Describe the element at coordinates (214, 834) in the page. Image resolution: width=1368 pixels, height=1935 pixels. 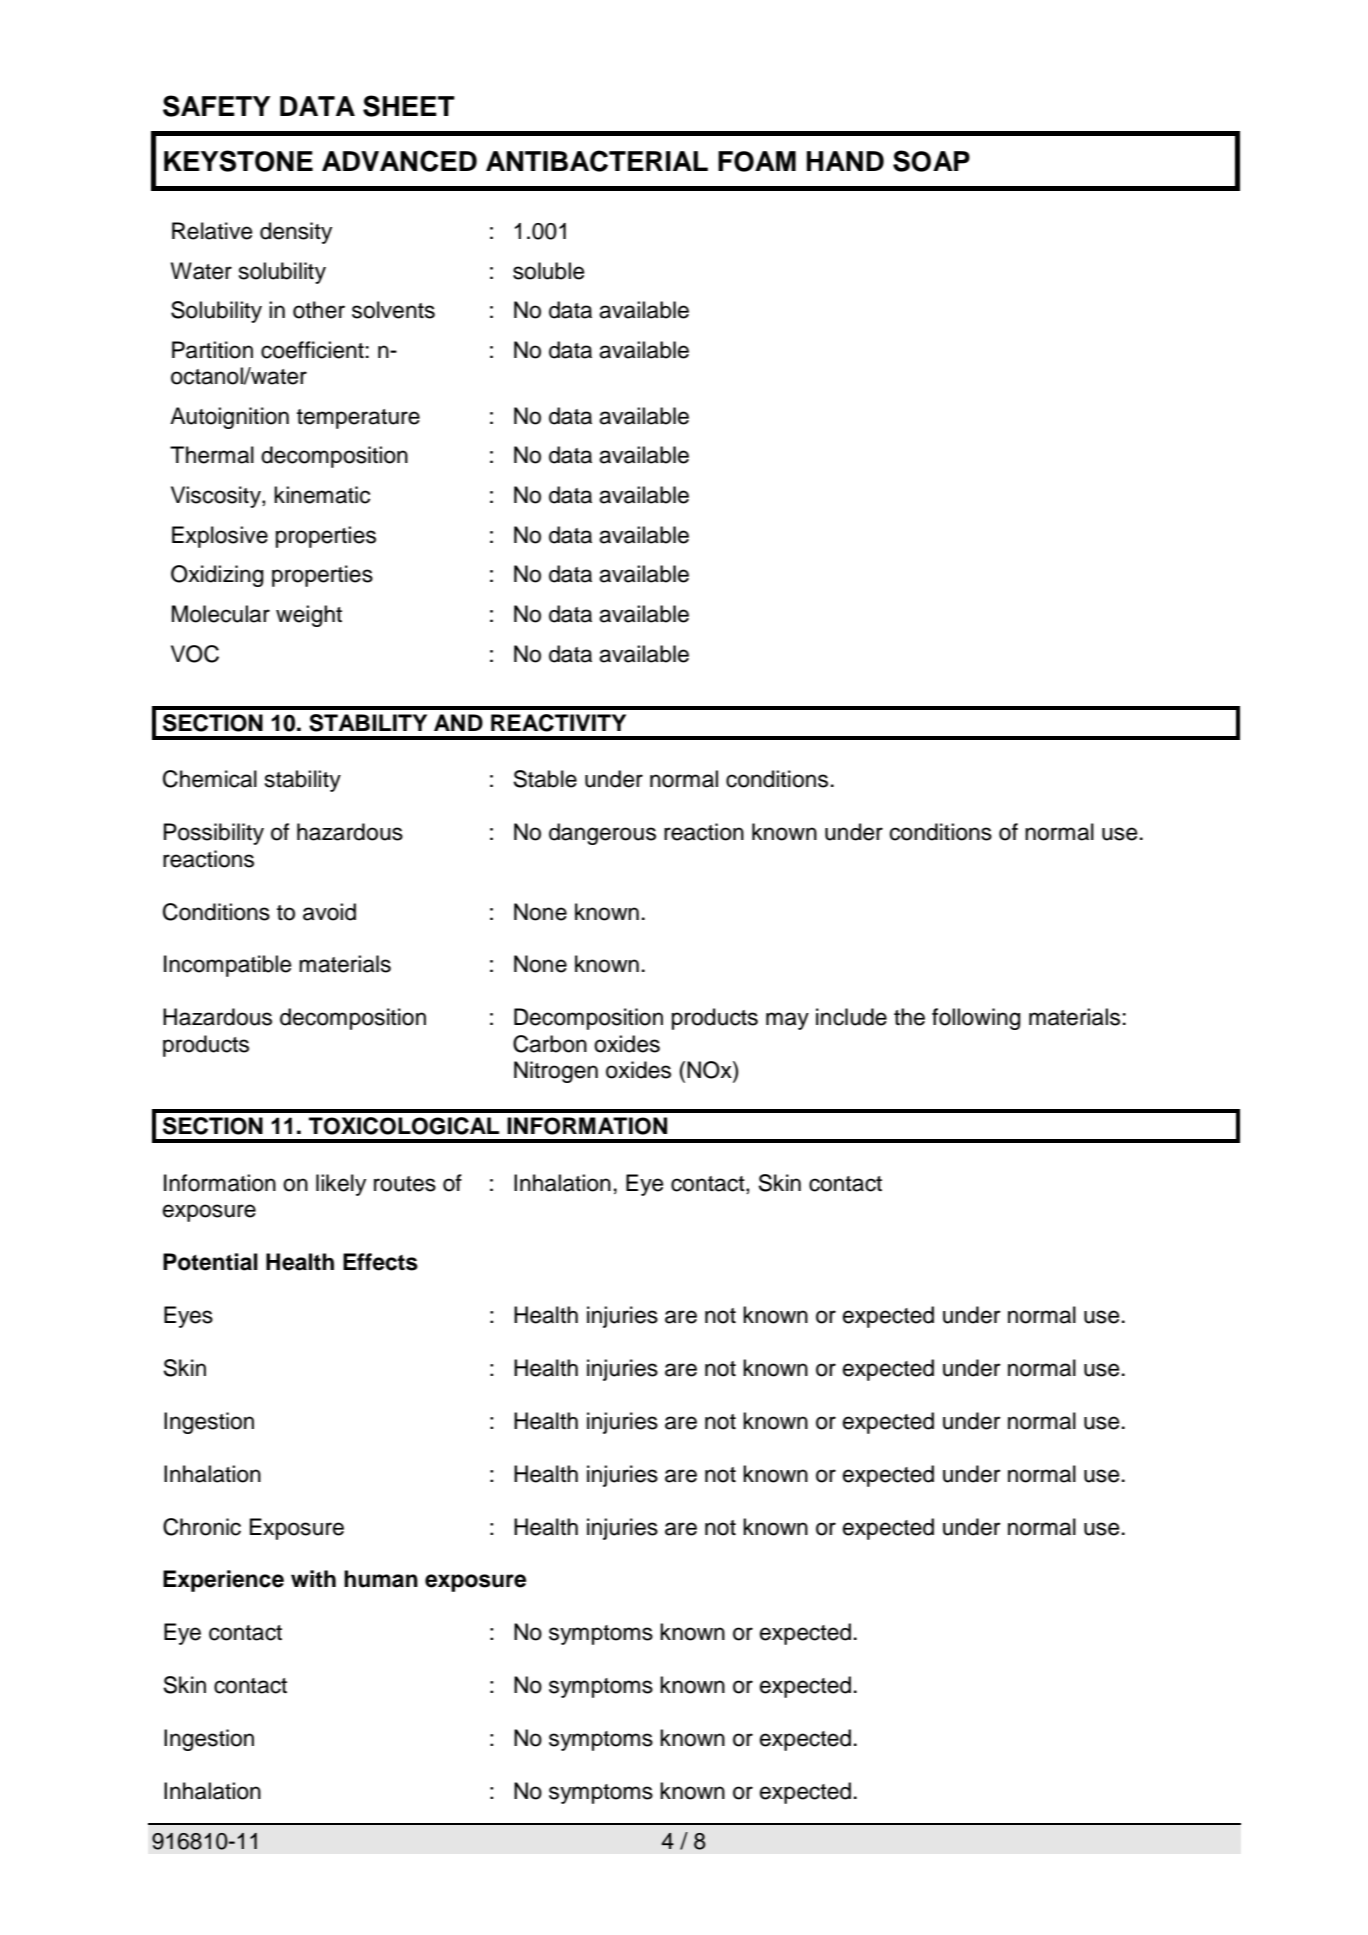
I see `Possibility` at that location.
